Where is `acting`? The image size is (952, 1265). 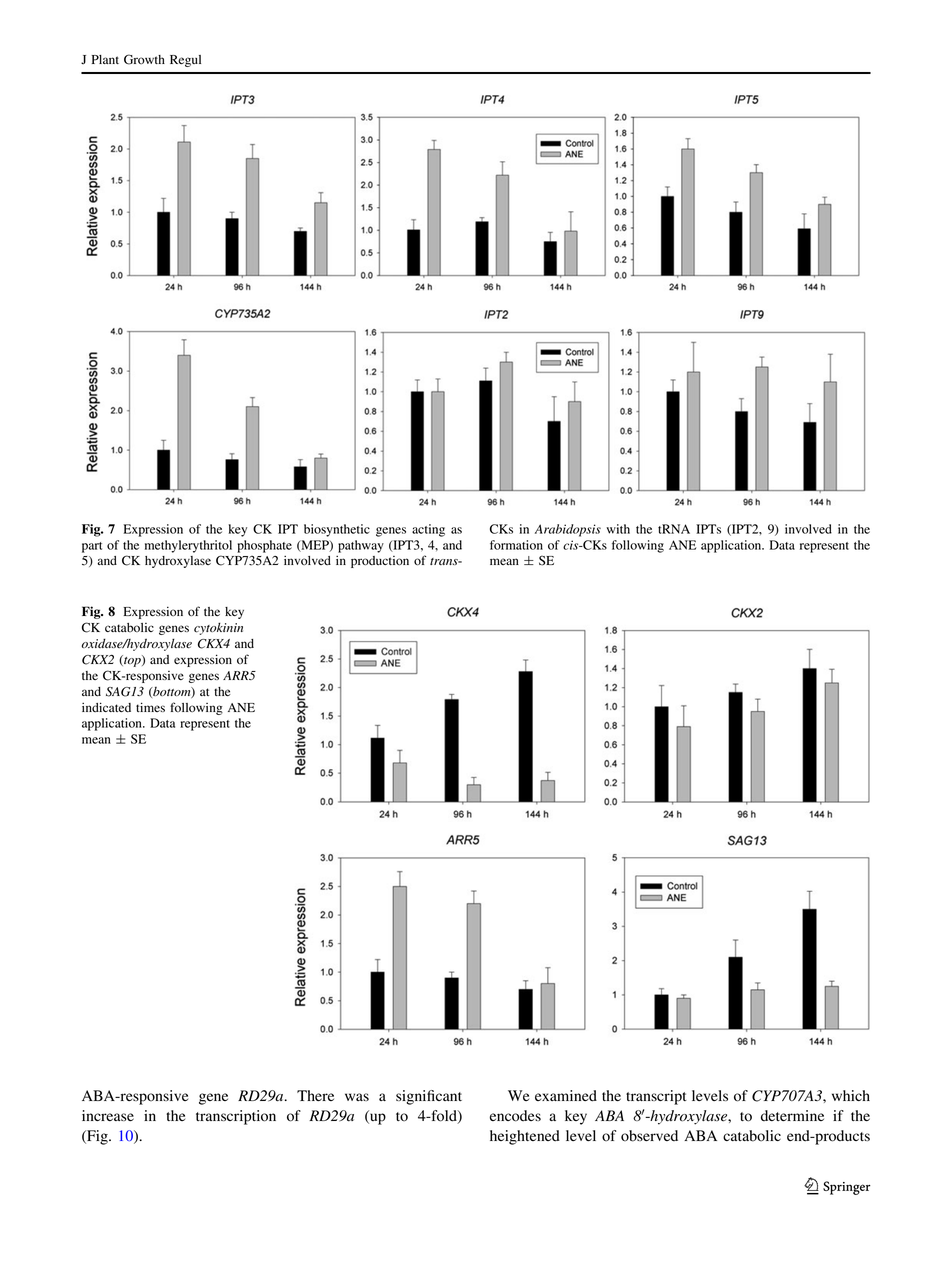 acting is located at coordinates (428, 530).
